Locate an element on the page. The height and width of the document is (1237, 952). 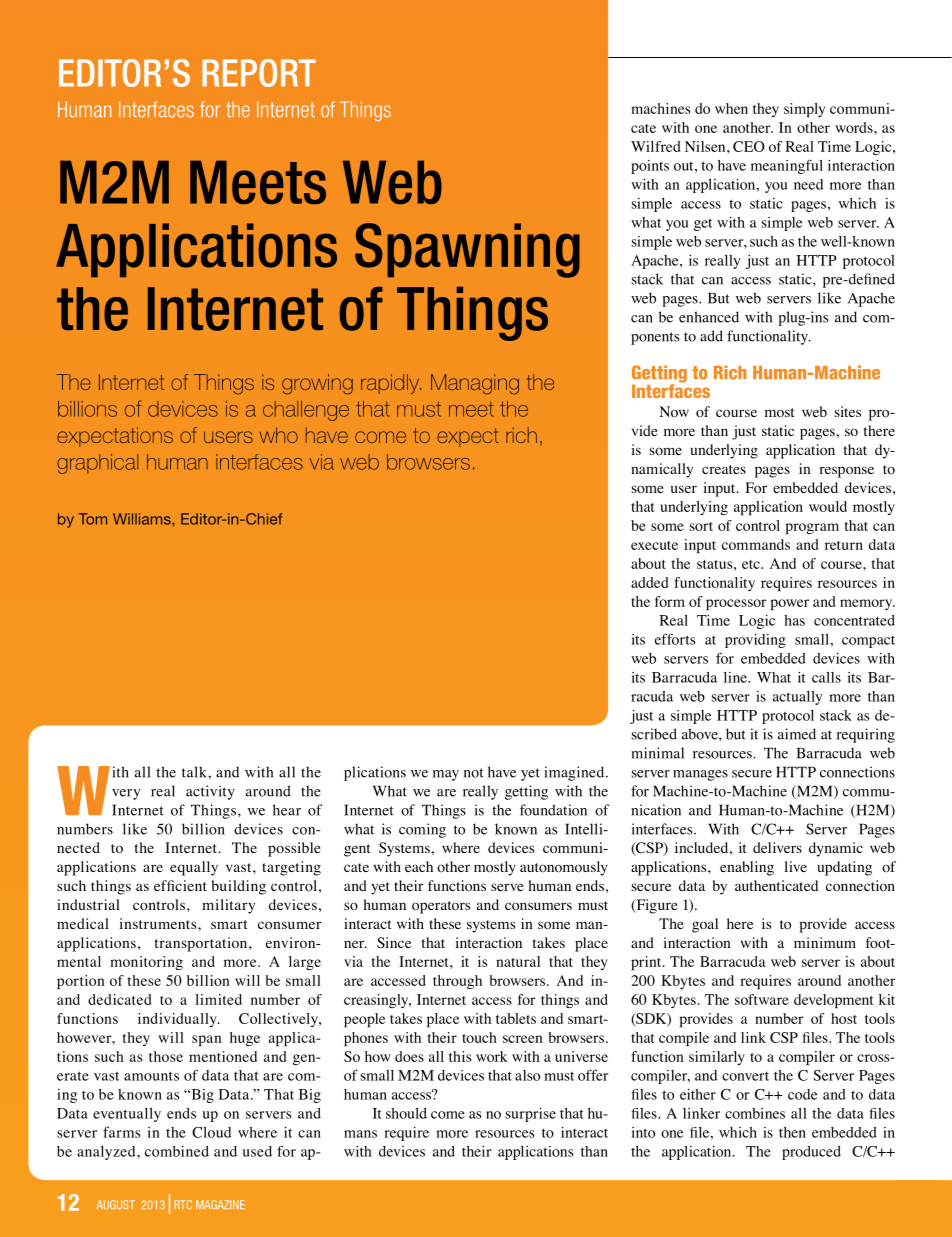
surprise is located at coordinates (531, 1115).
